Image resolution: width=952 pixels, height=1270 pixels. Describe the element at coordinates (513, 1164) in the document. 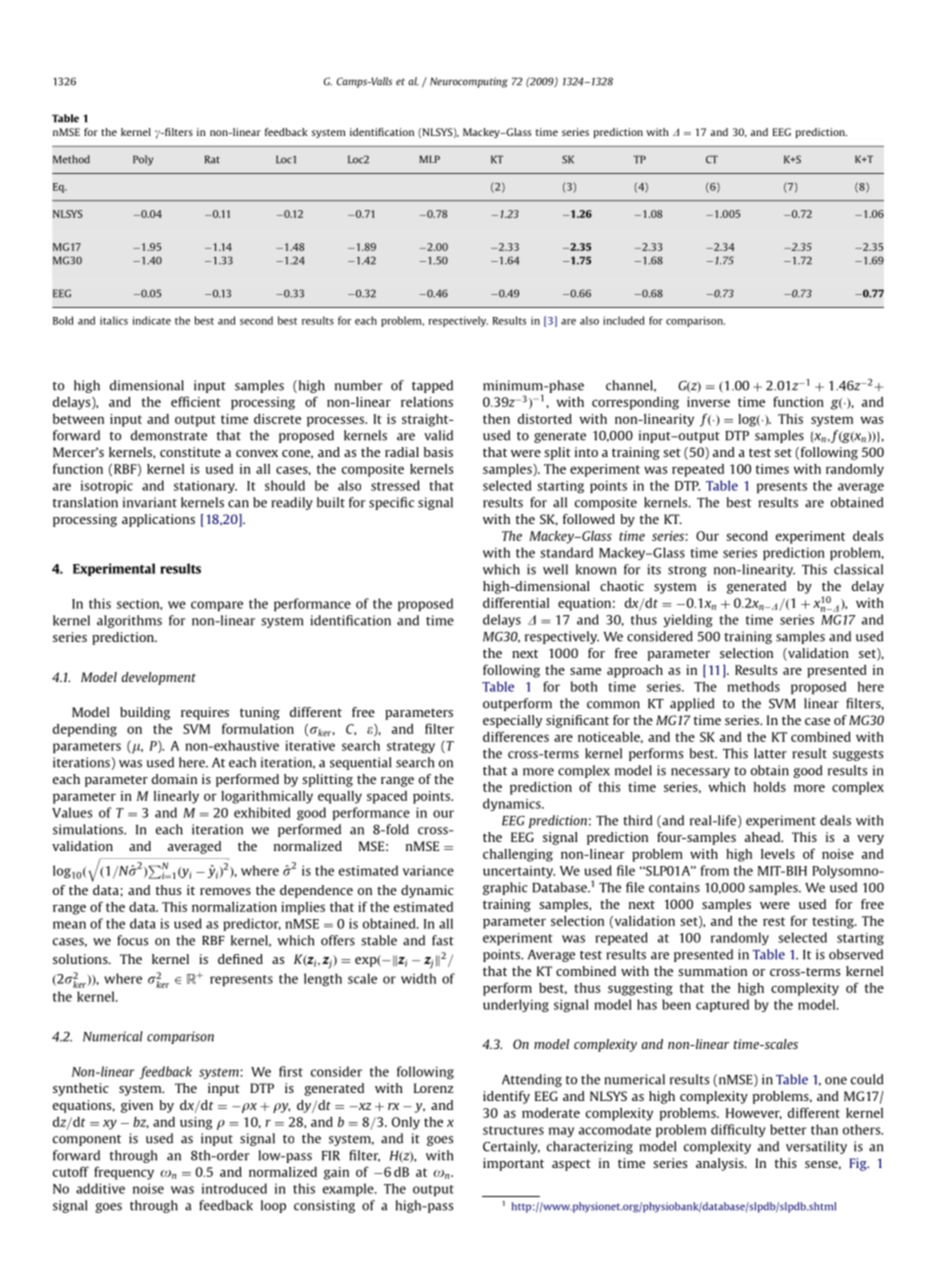

I see `important` at that location.
